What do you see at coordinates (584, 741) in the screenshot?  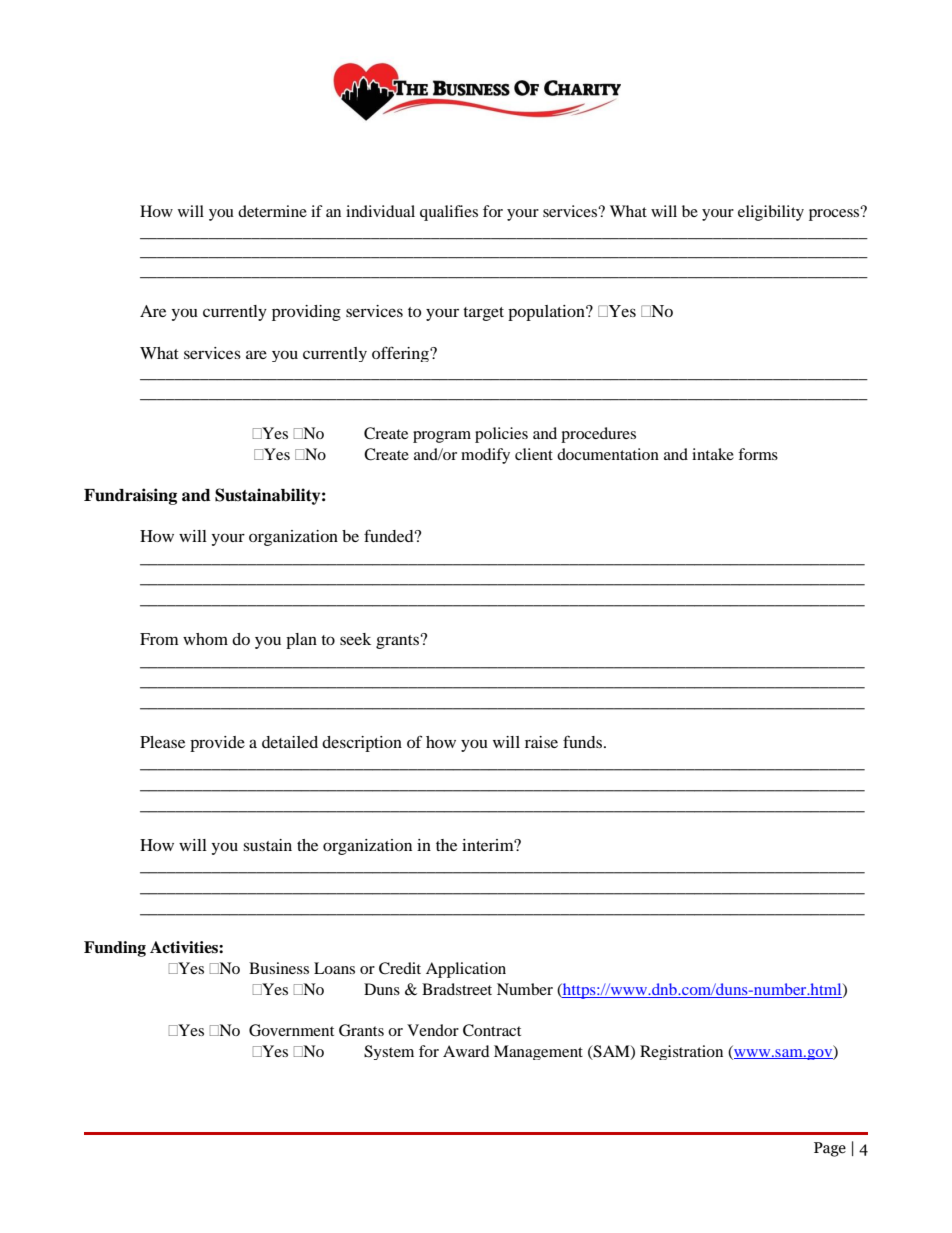 I see `funds` at bounding box center [584, 741].
